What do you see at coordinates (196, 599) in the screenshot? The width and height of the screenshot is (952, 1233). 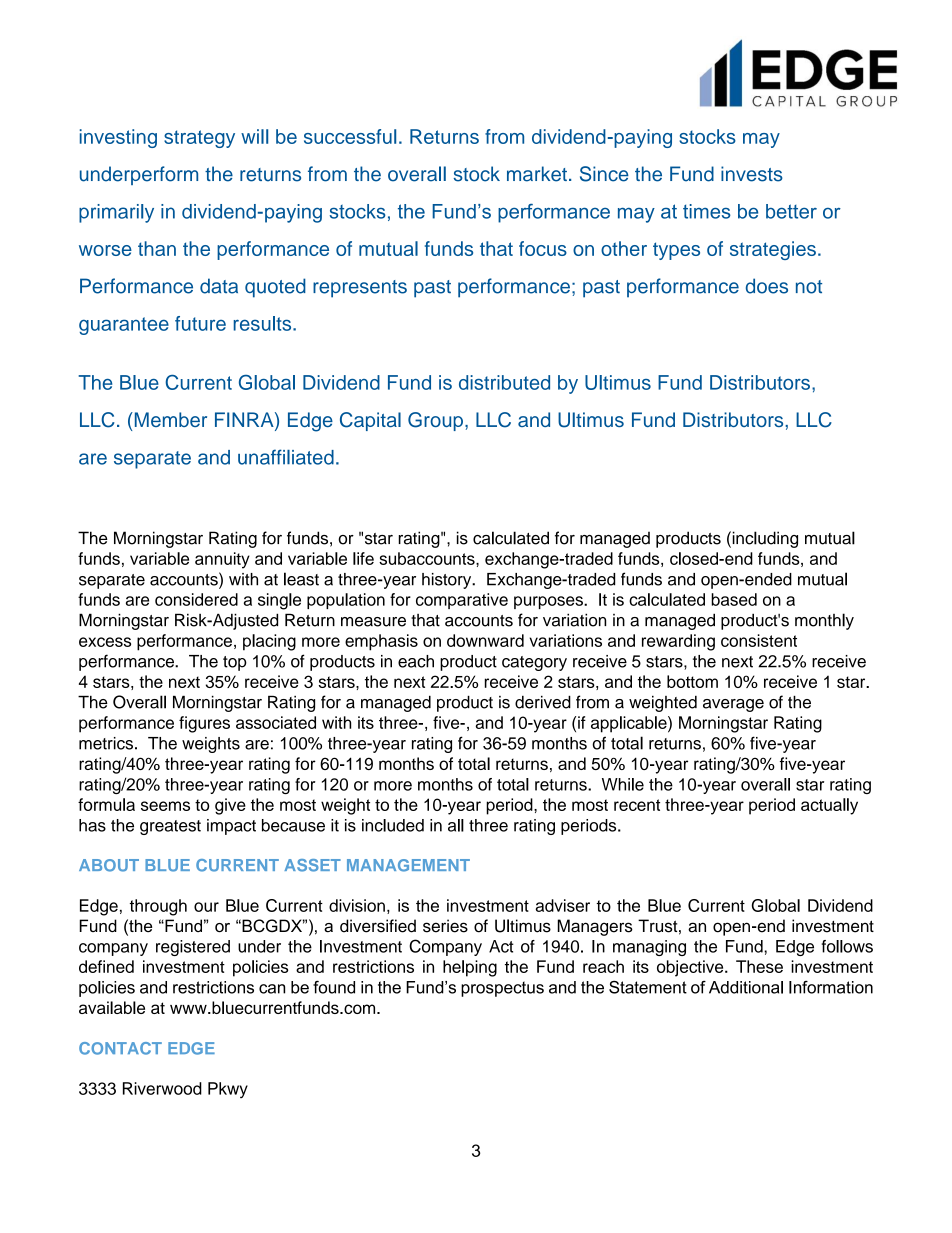 I see `considered` at bounding box center [196, 599].
